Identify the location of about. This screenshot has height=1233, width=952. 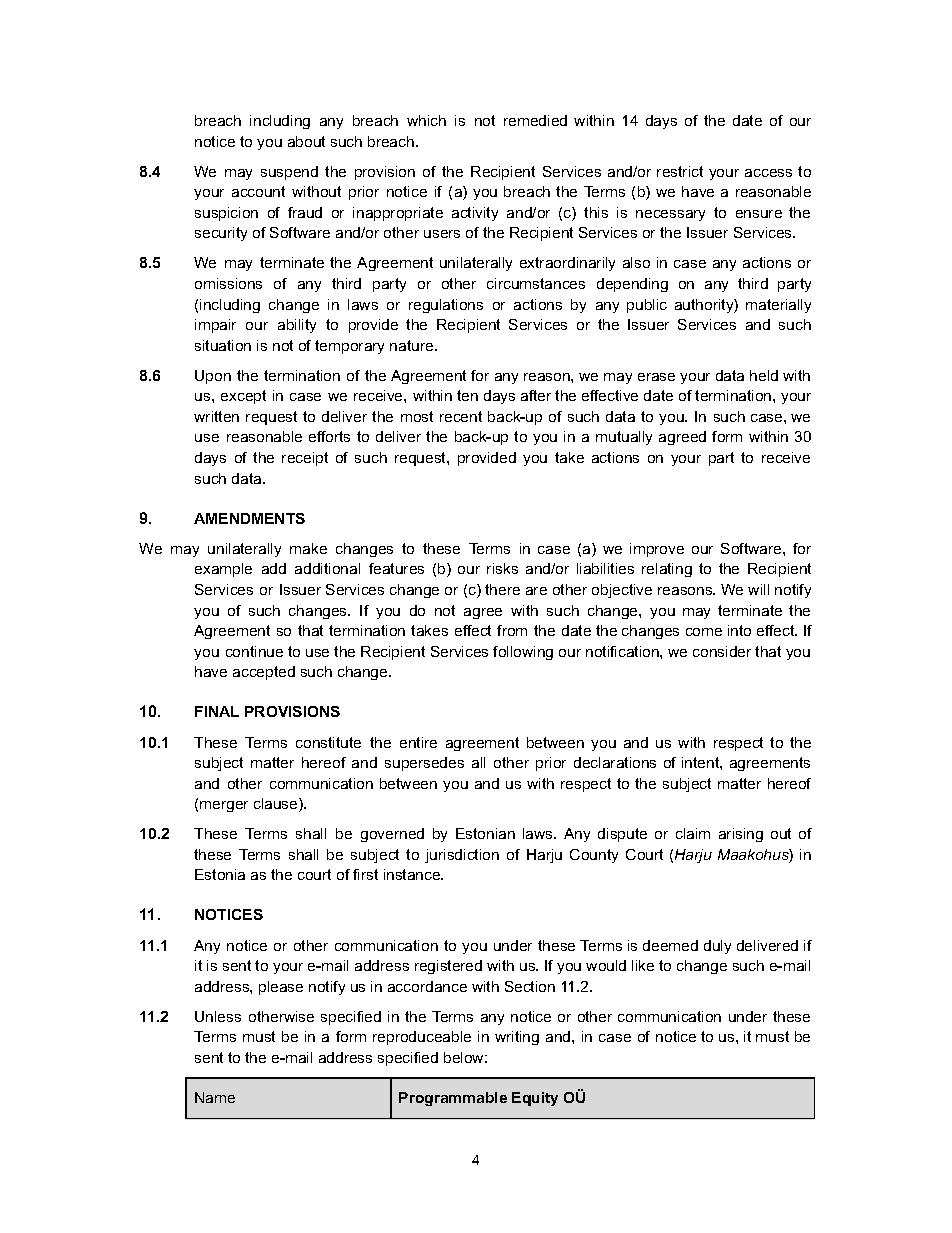
(306, 141).
